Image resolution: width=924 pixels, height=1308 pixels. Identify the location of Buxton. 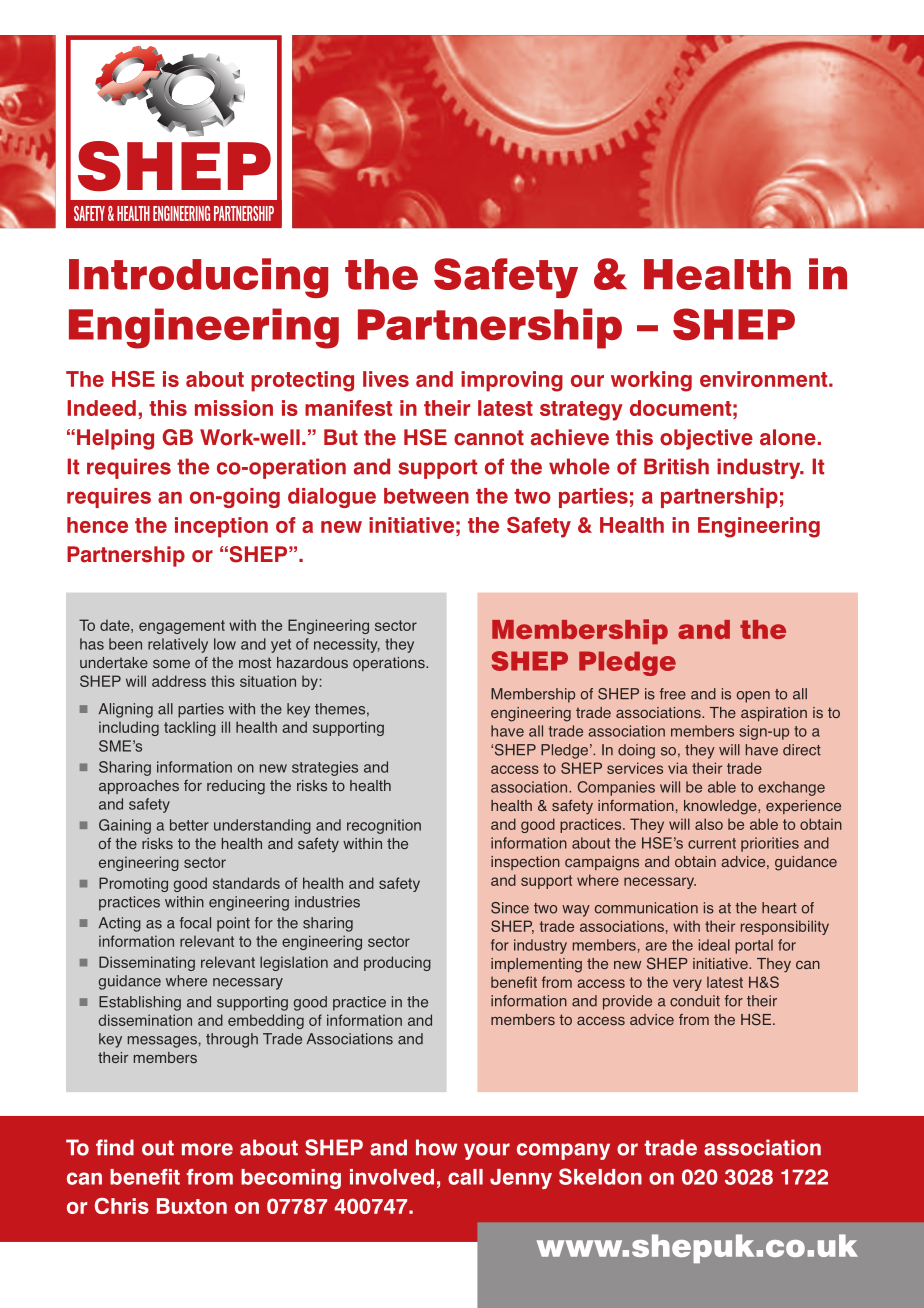
(192, 1206).
